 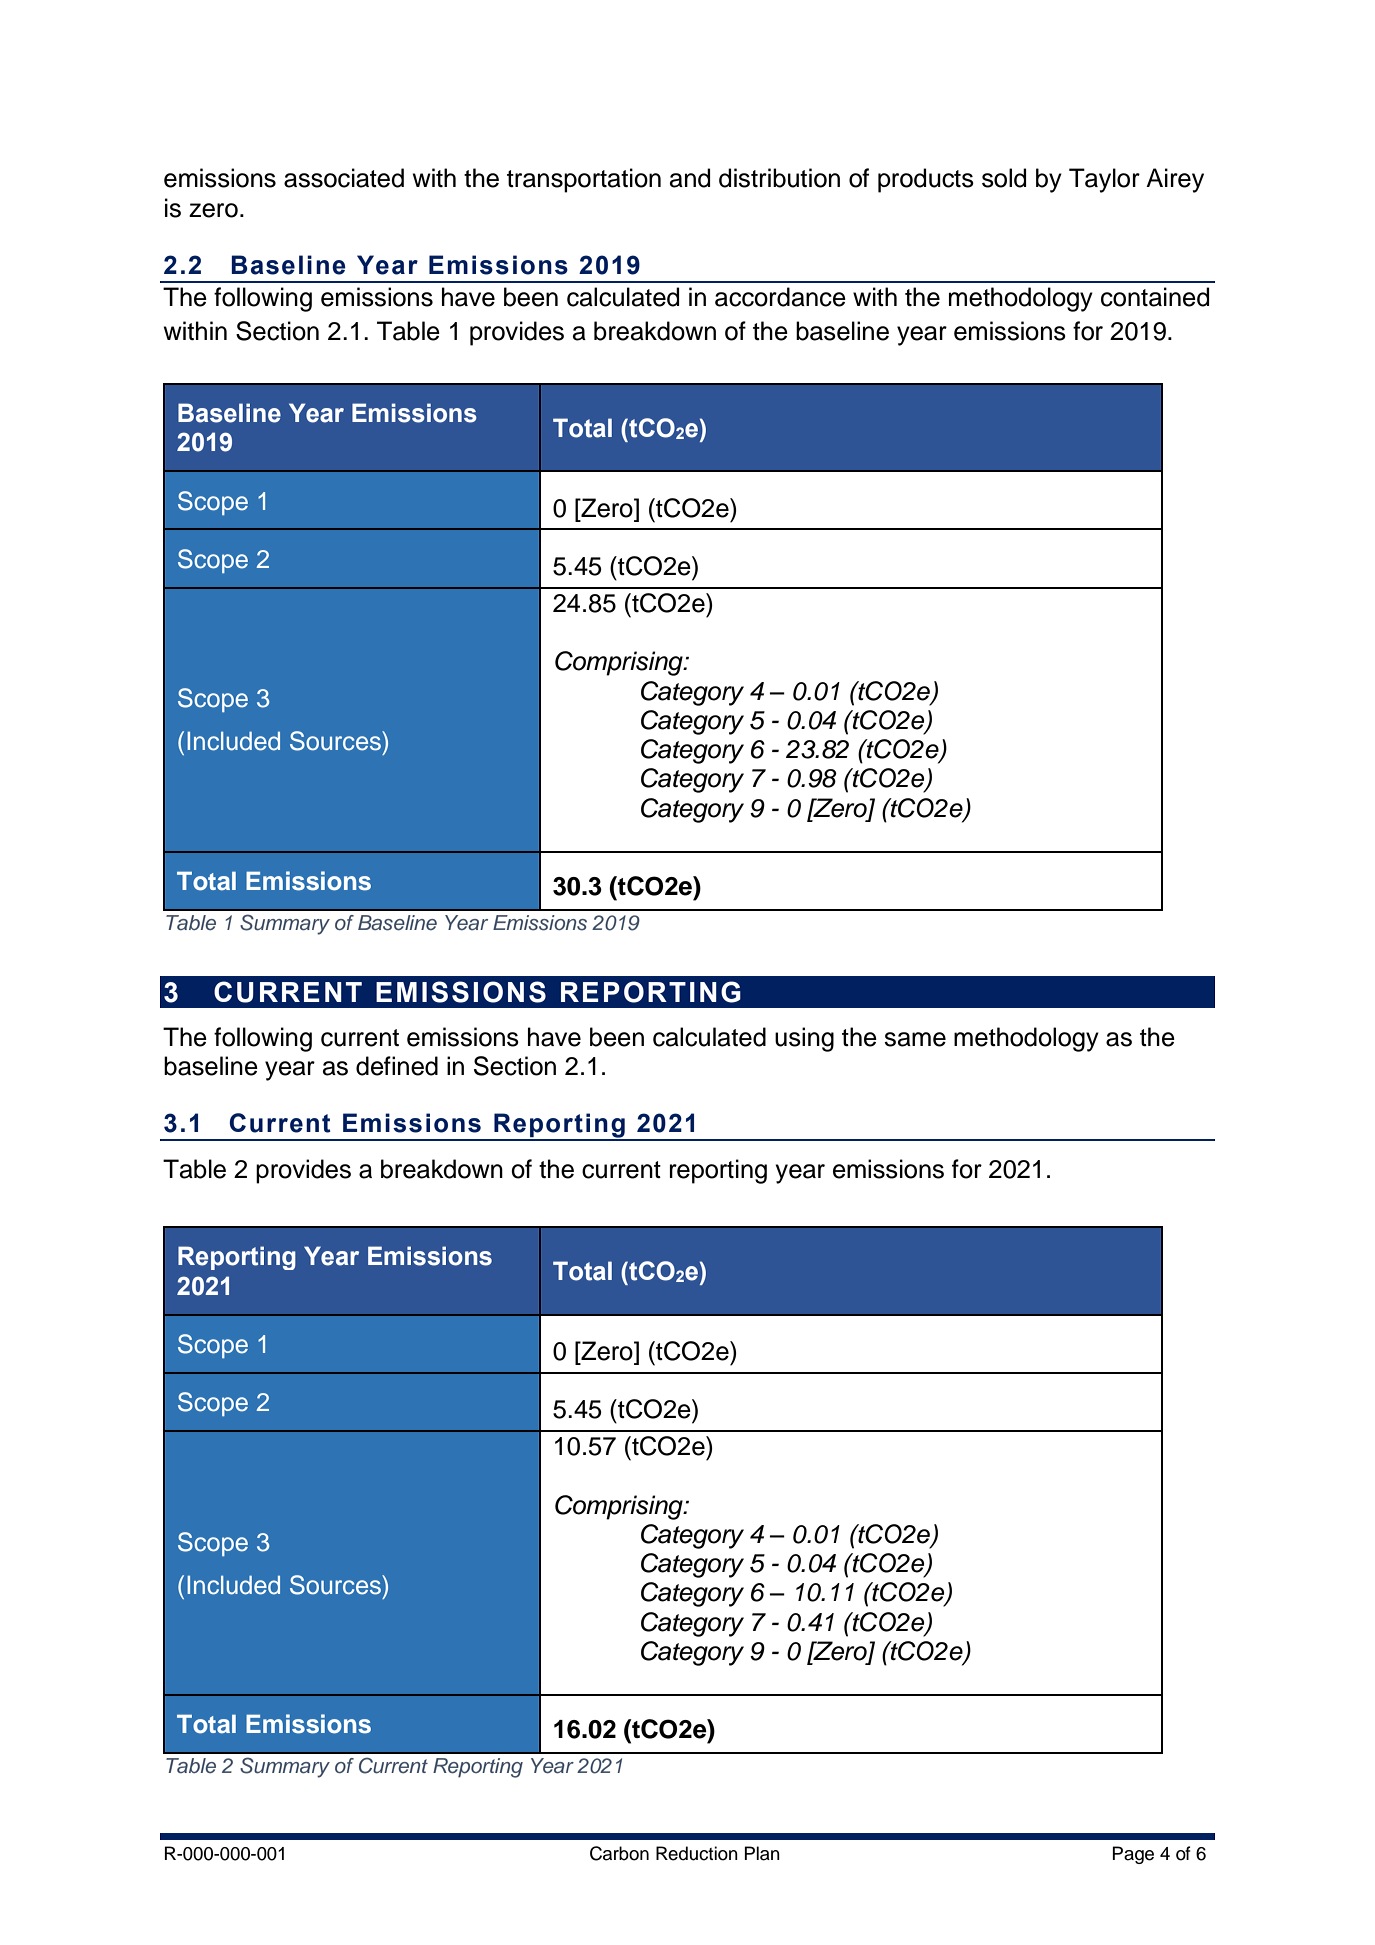 What do you see at coordinates (697, 1853) in the screenshot?
I see `Reduction` at bounding box center [697, 1853].
